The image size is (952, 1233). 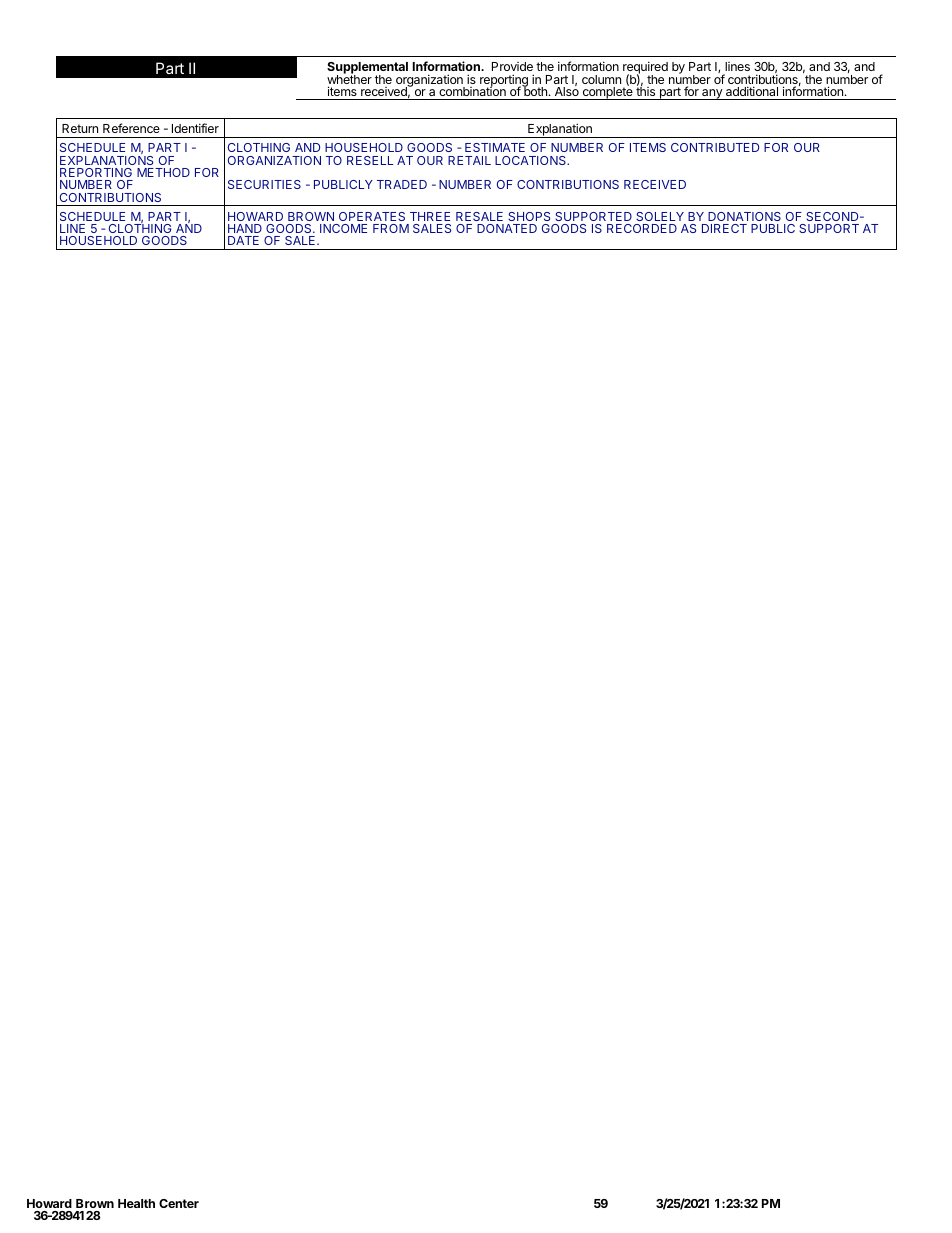 What do you see at coordinates (131, 128) in the image?
I see `Reference` at bounding box center [131, 128].
